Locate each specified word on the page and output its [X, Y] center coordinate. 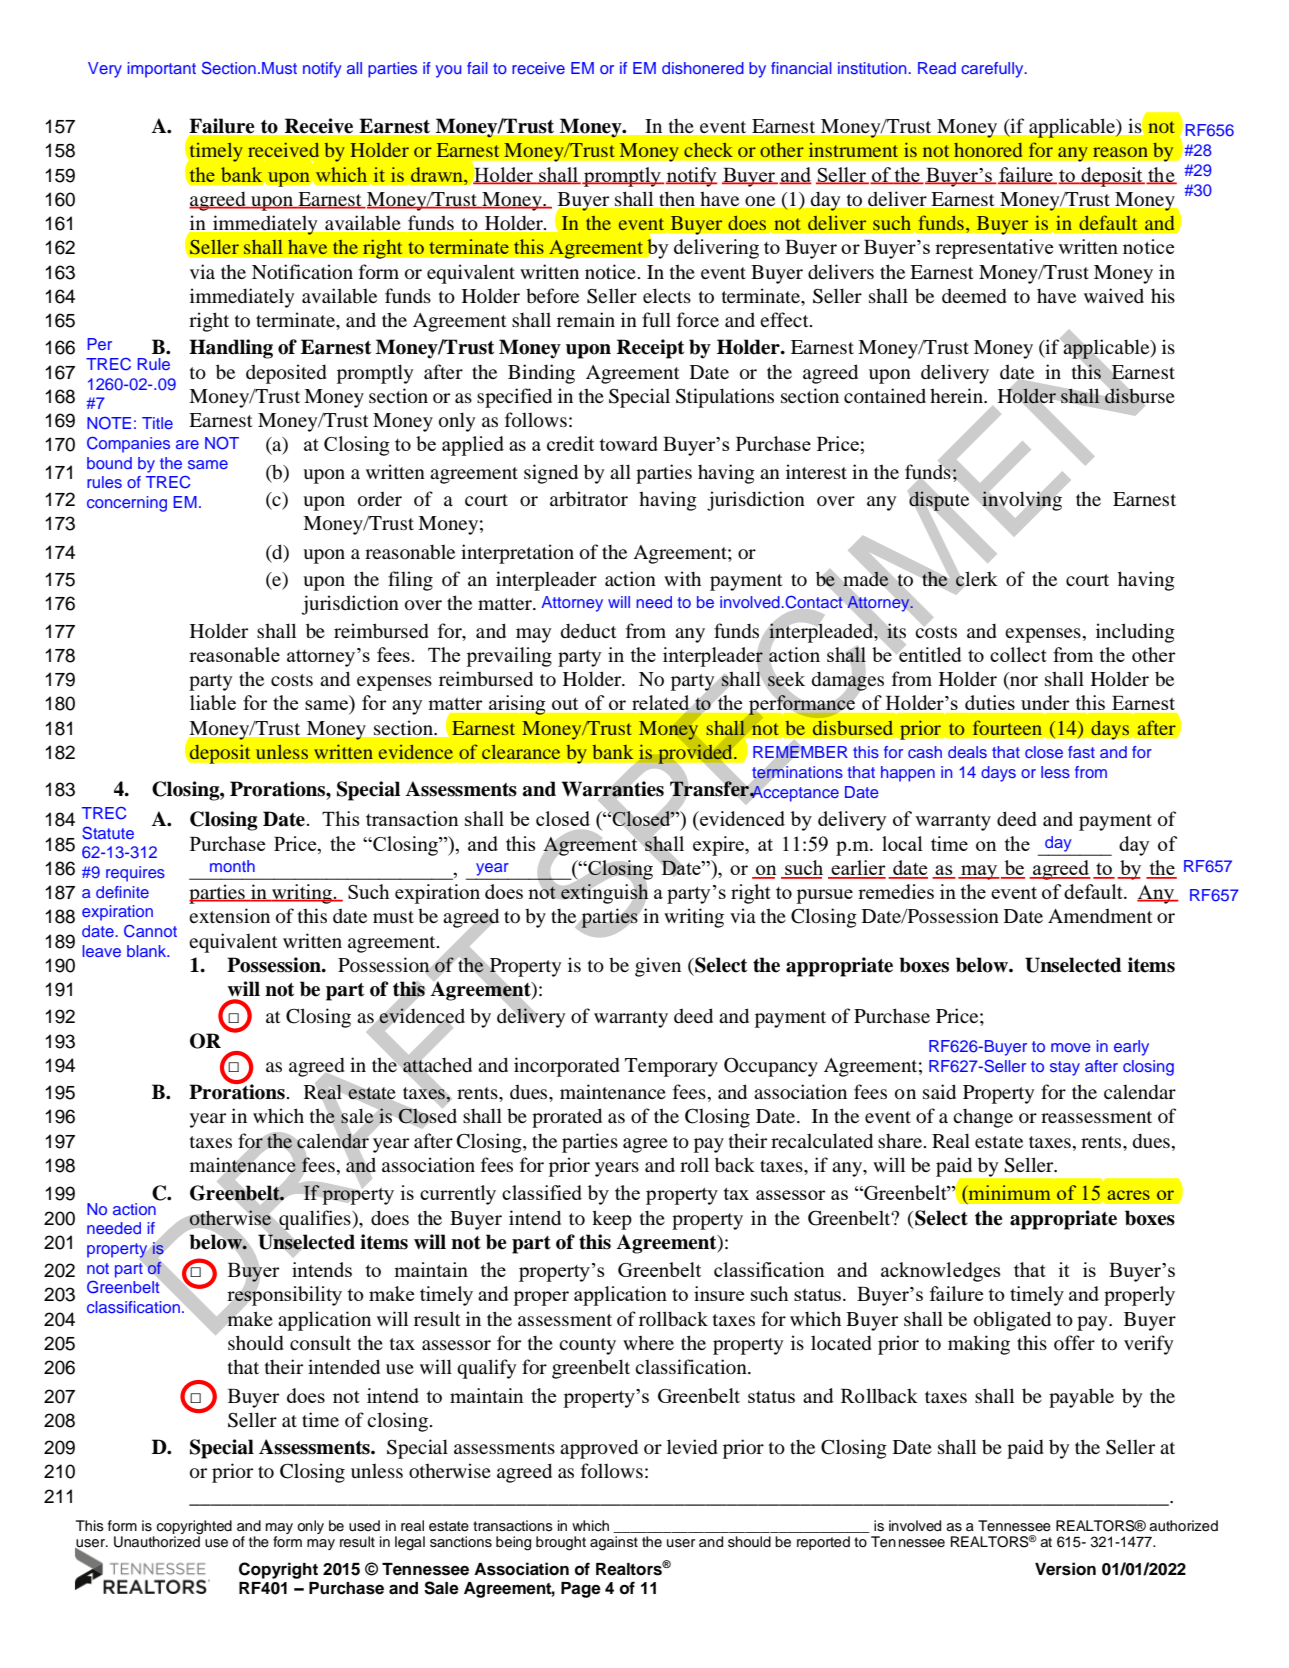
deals [967, 752]
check [708, 149]
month [232, 866]
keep [612, 1220]
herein [957, 395]
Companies [128, 445]
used [364, 1526]
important [161, 70]
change [983, 1118]
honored [988, 150]
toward [629, 443]
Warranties [612, 789]
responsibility [284, 1296]
